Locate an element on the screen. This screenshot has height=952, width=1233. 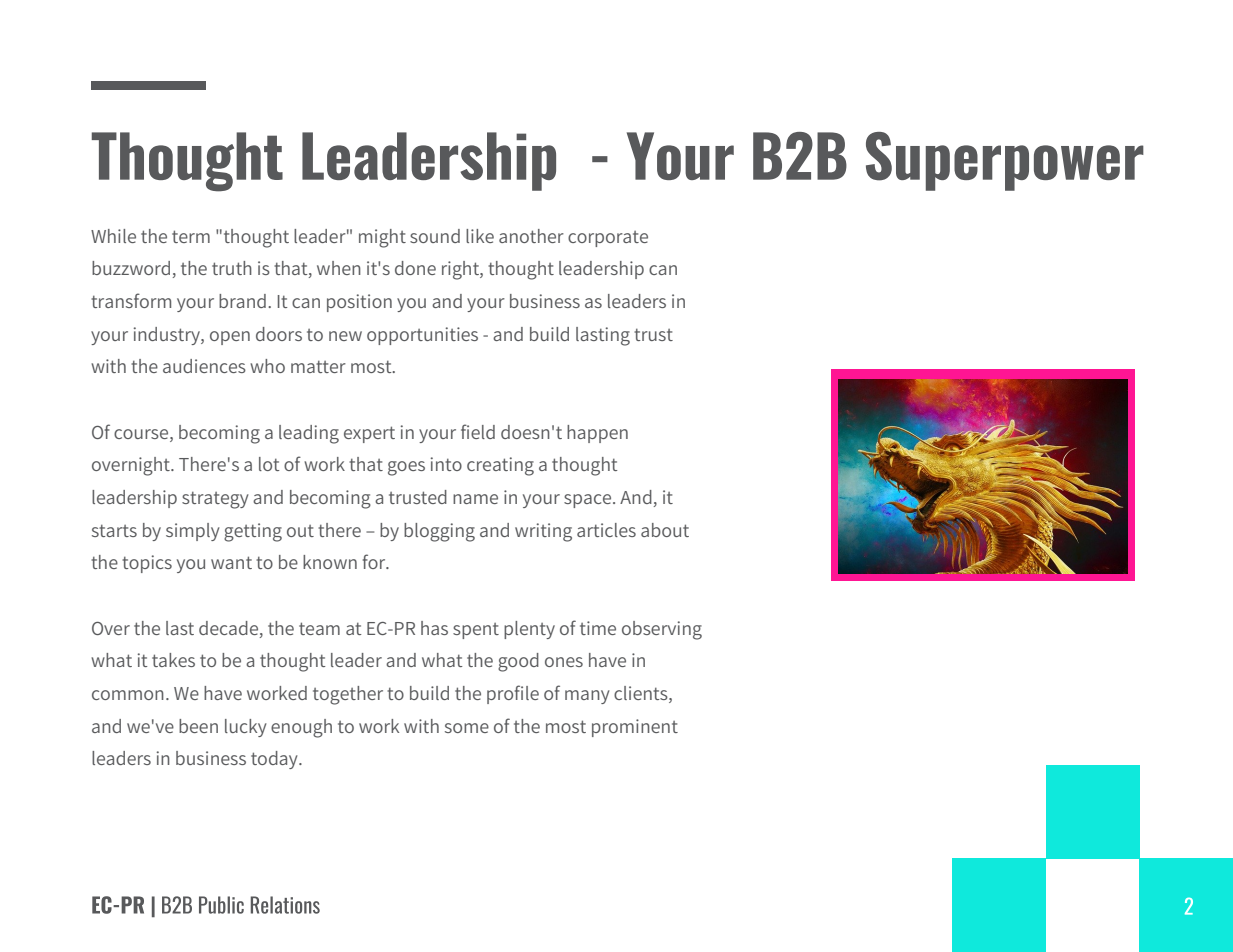
takes is located at coordinates (173, 660).
